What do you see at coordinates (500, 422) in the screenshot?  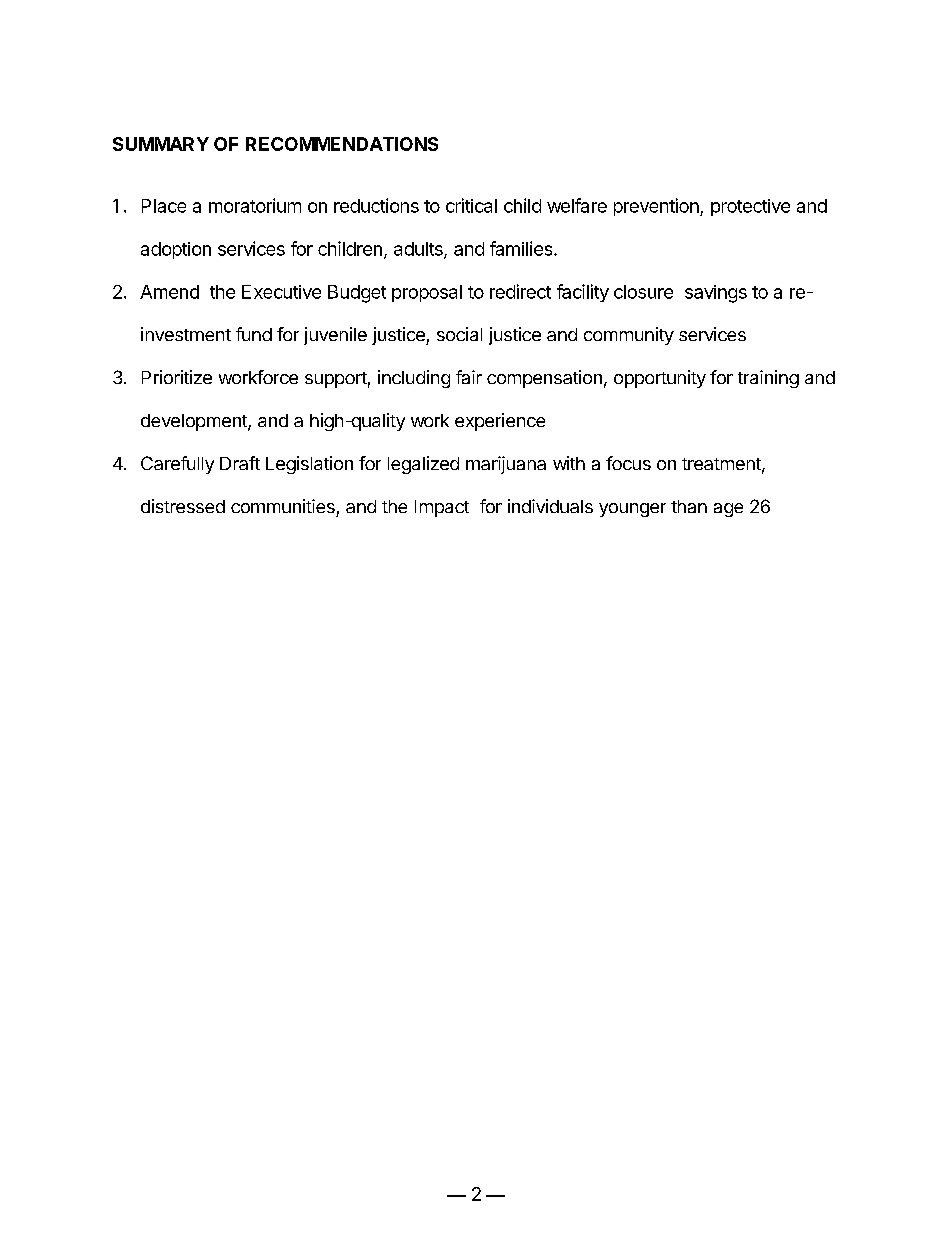 I see `experience` at bounding box center [500, 422].
